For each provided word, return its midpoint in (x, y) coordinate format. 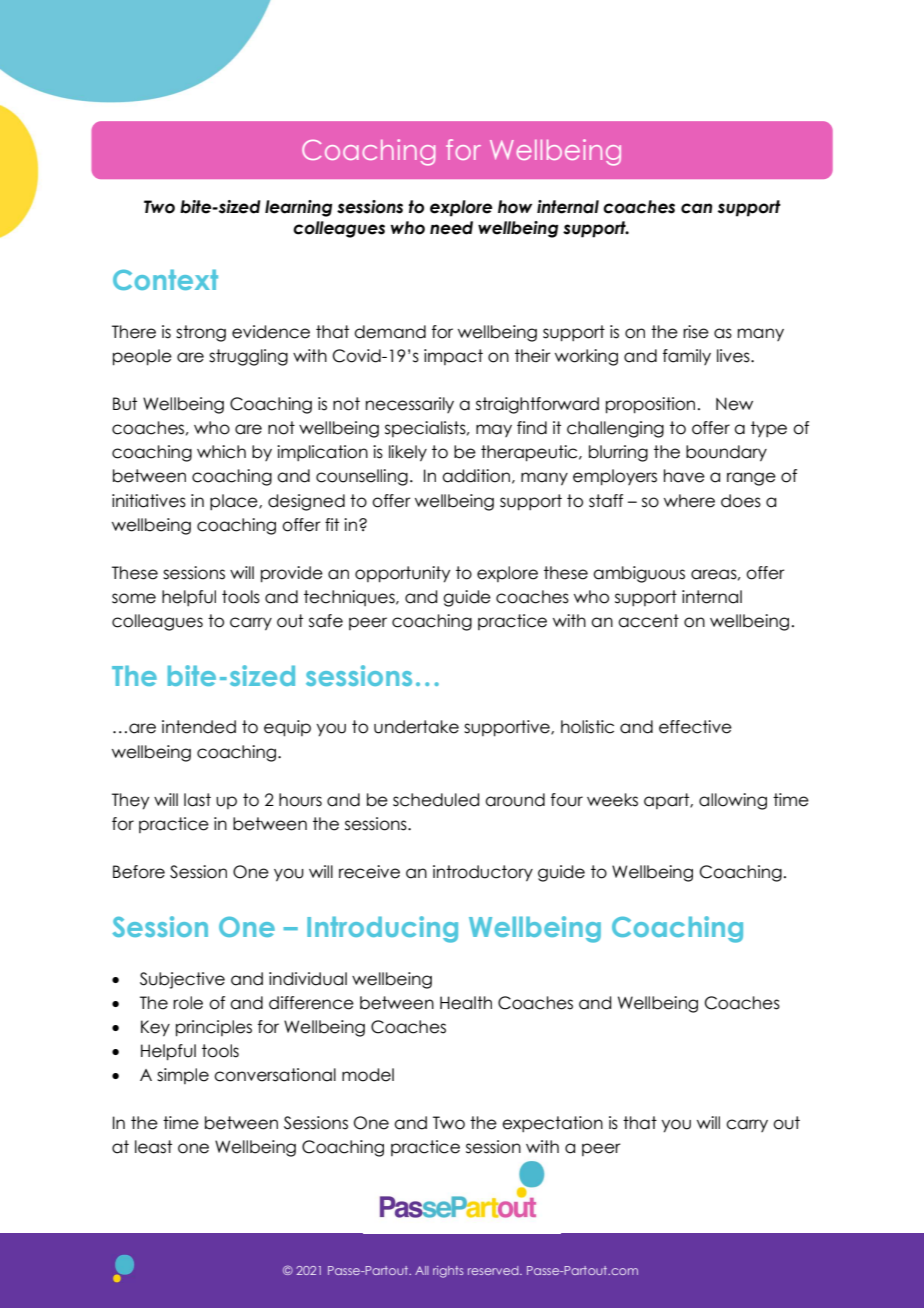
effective (695, 727)
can (696, 208)
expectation (552, 1124)
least (153, 1147)
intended (199, 727)
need (451, 228)
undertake (416, 727)
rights (448, 1272)
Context (165, 279)
